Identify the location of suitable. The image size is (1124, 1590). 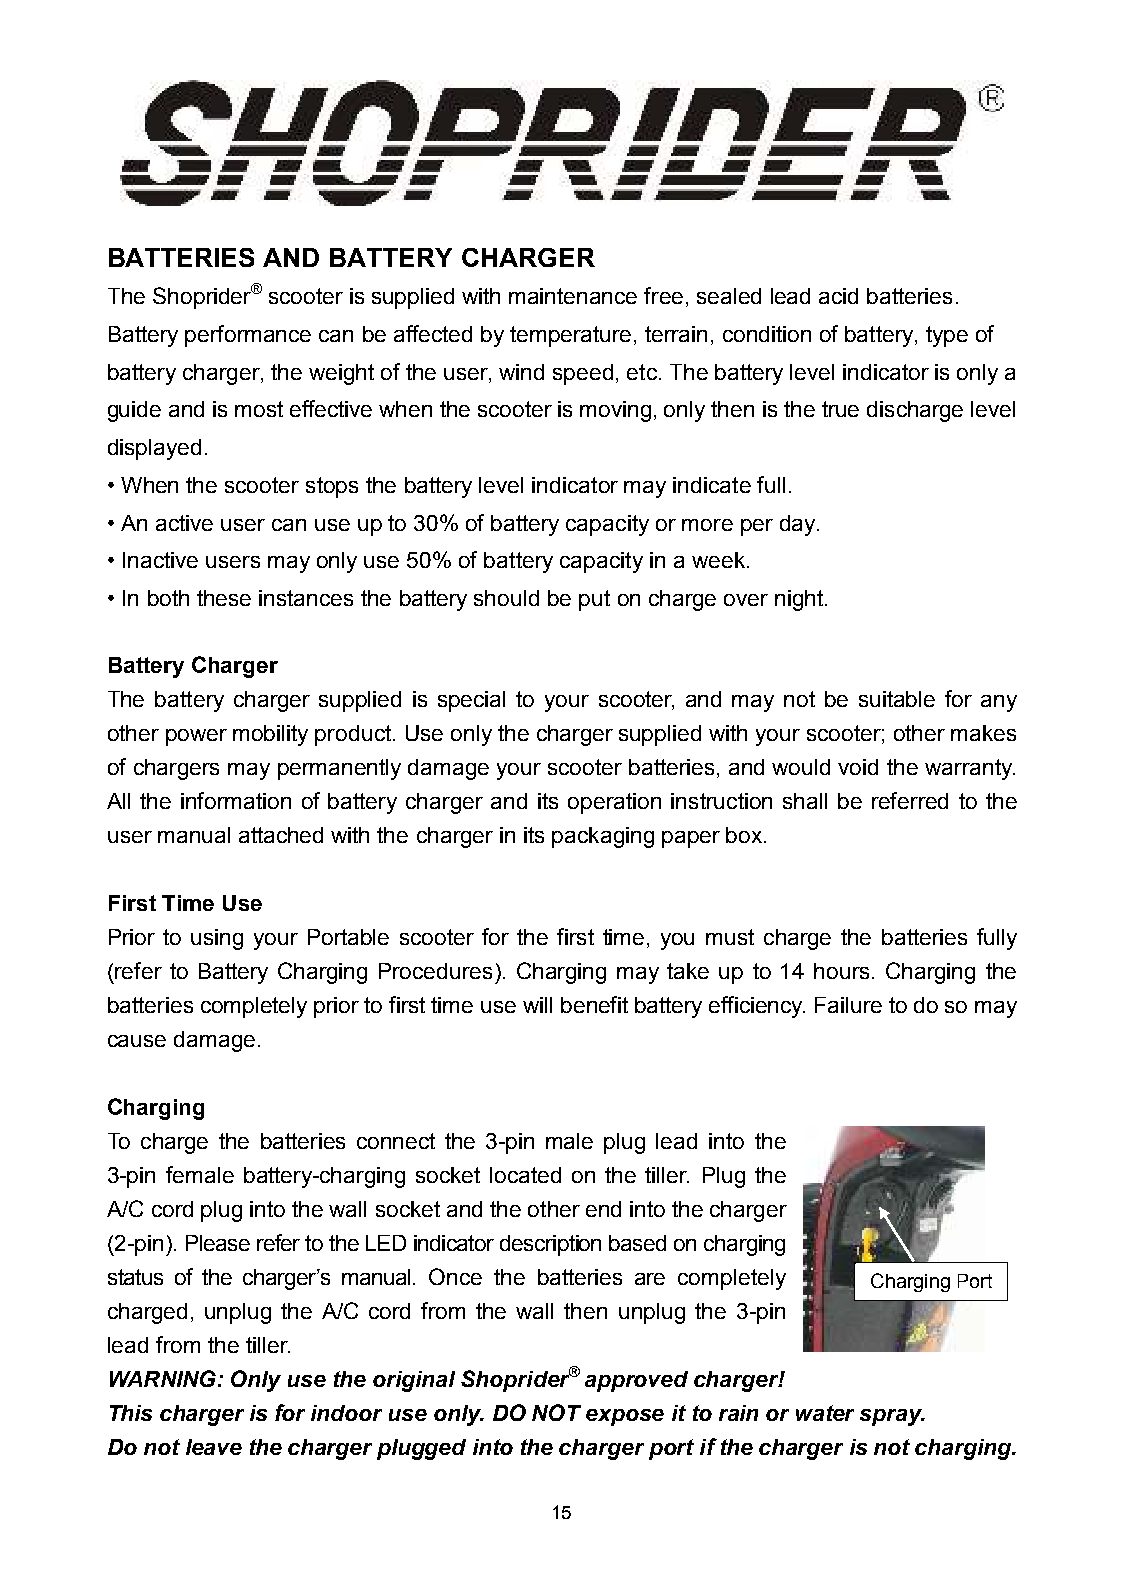
(897, 699).
